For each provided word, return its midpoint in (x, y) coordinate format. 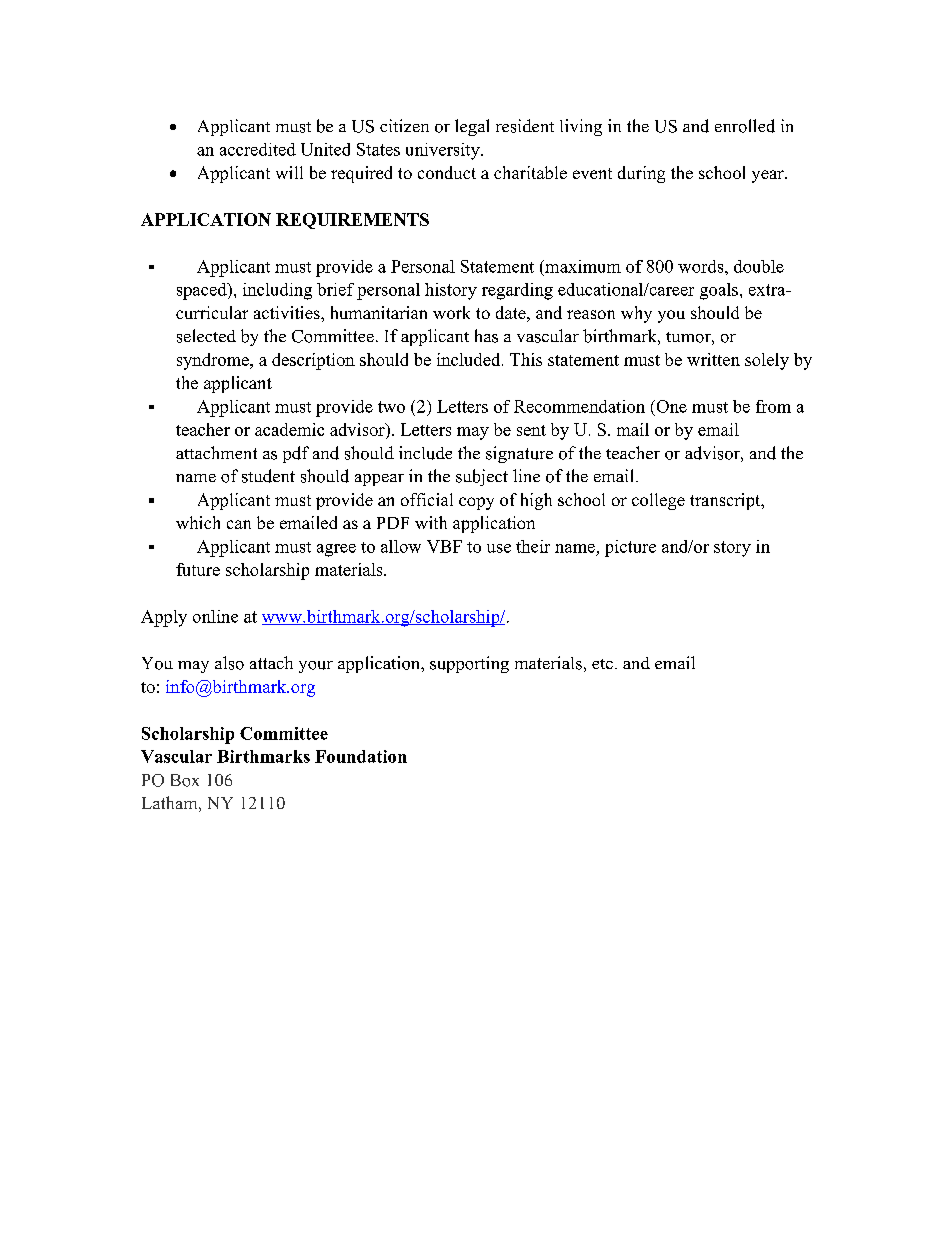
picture (630, 548)
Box (185, 780)
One (670, 406)
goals (719, 291)
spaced (203, 291)
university (444, 151)
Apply (164, 618)
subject (482, 477)
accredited (258, 149)
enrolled (745, 126)
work (451, 312)
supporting (469, 664)
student (268, 476)
